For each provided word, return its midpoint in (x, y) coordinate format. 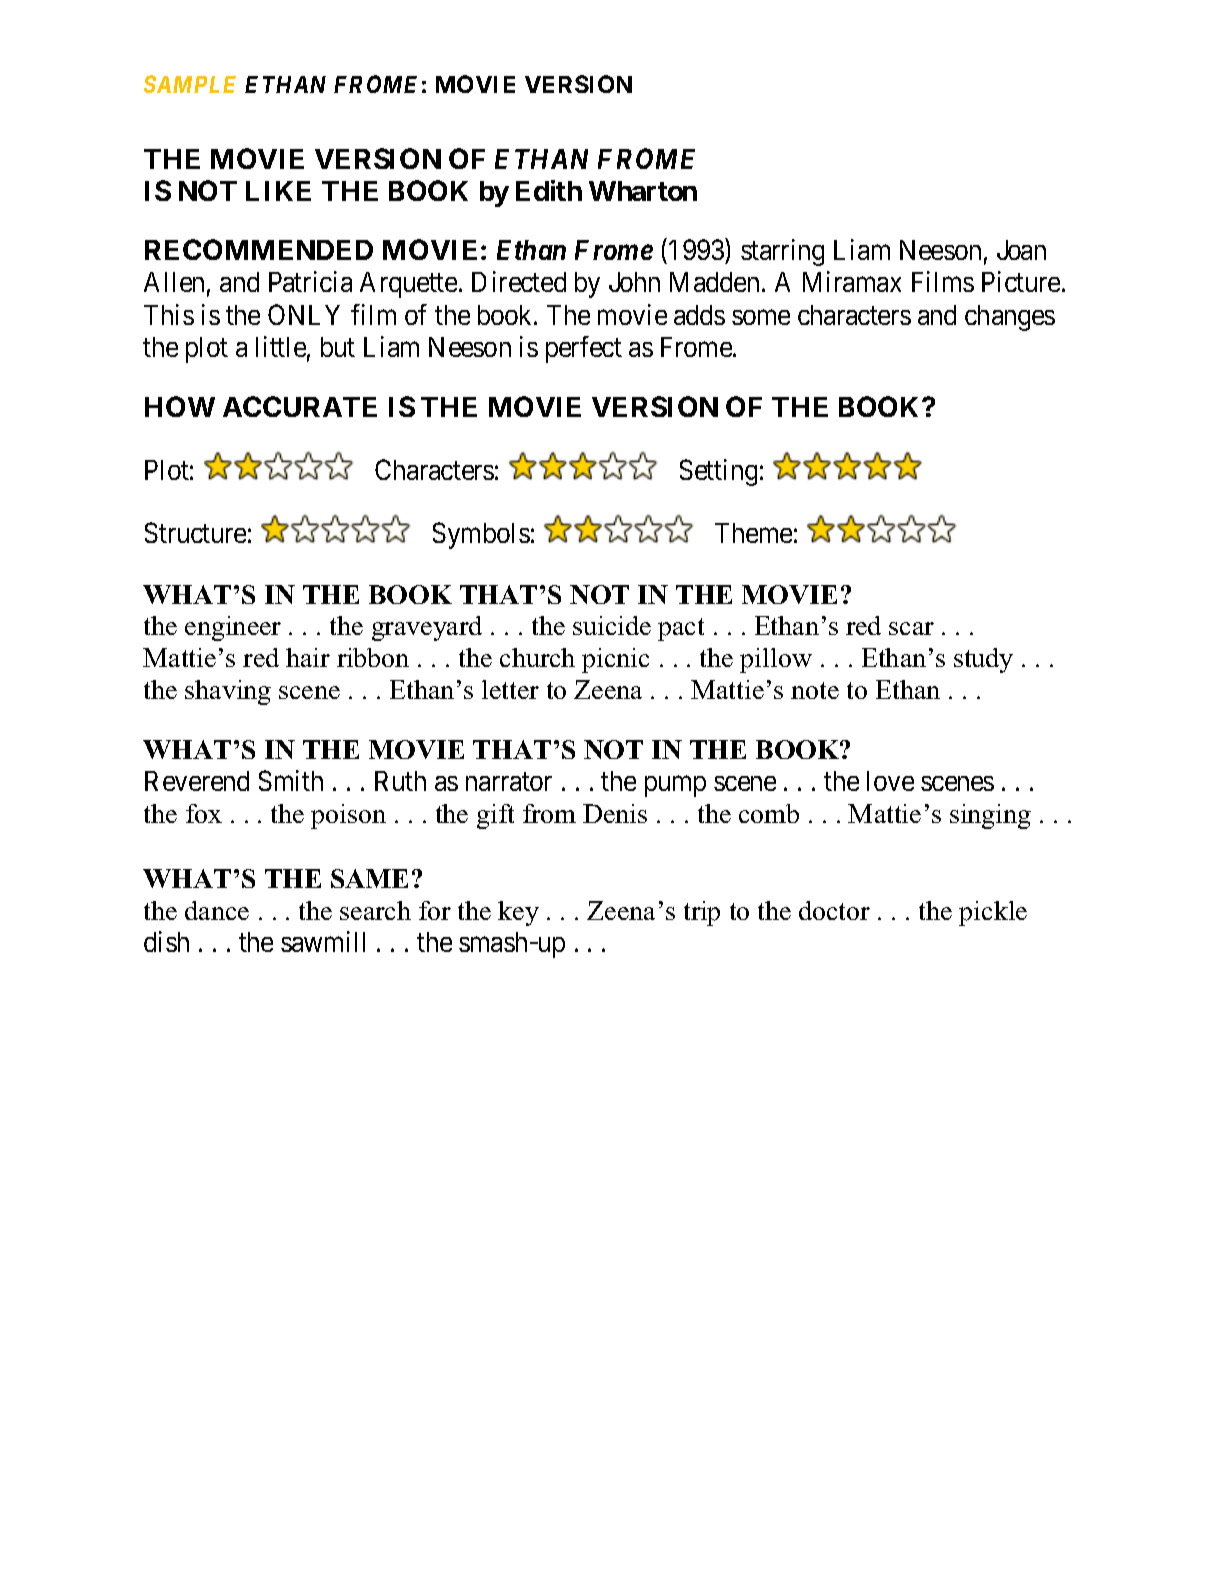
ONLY (304, 314)
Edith (549, 190)
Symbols (481, 535)
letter (510, 689)
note (815, 690)
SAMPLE (190, 84)
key (518, 913)
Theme (753, 533)
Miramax (852, 281)
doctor (834, 910)
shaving (228, 692)
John (634, 282)
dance (217, 910)
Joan (1021, 250)
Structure (195, 532)
